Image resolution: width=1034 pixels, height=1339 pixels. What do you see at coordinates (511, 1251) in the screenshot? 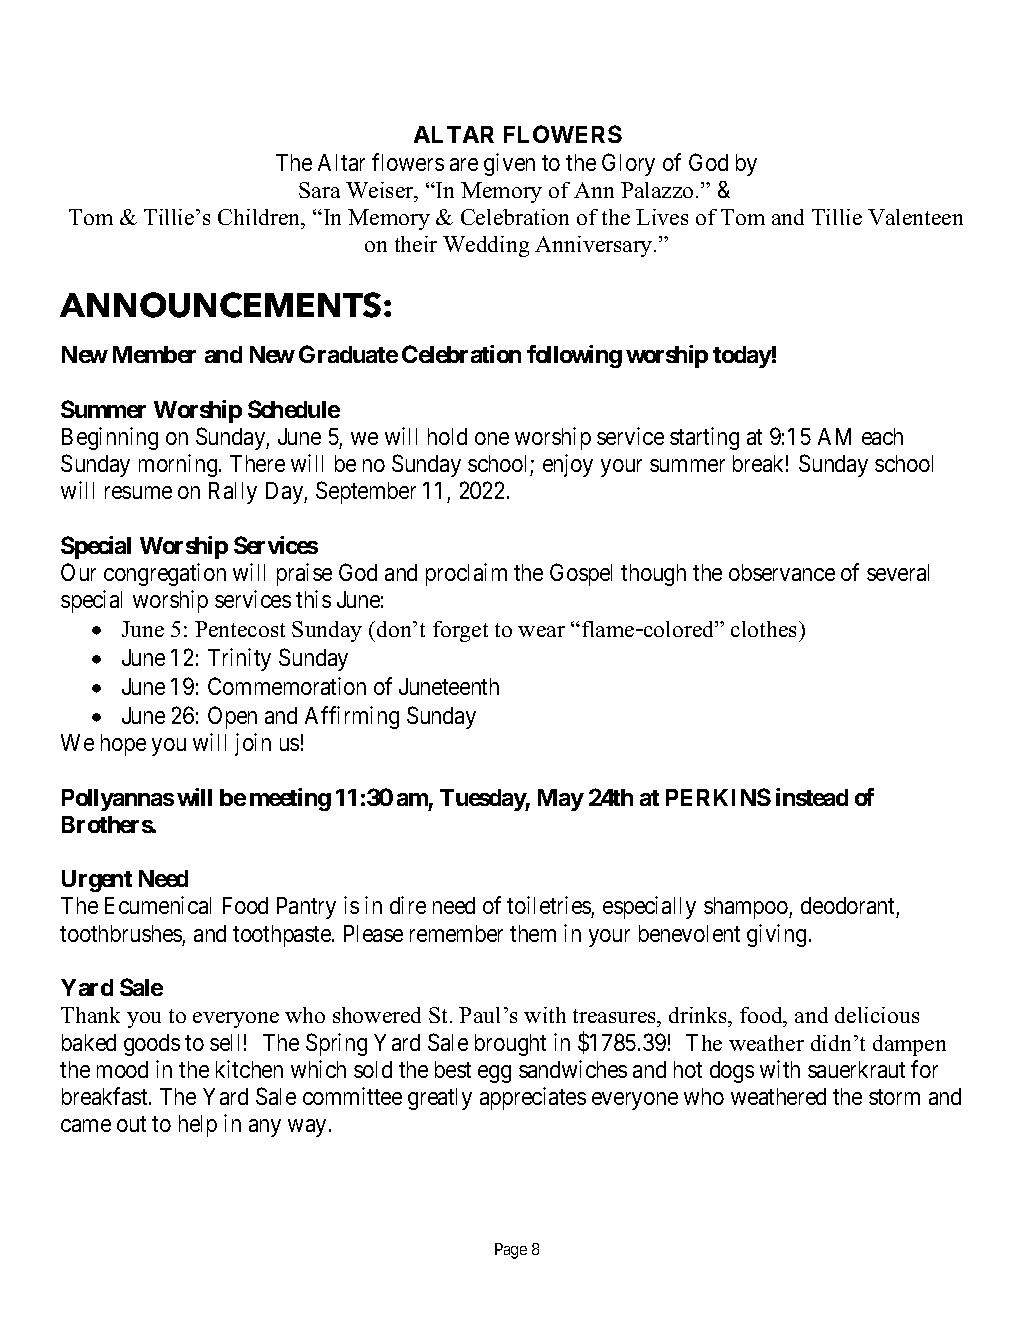
I see `Page` at bounding box center [511, 1251].
